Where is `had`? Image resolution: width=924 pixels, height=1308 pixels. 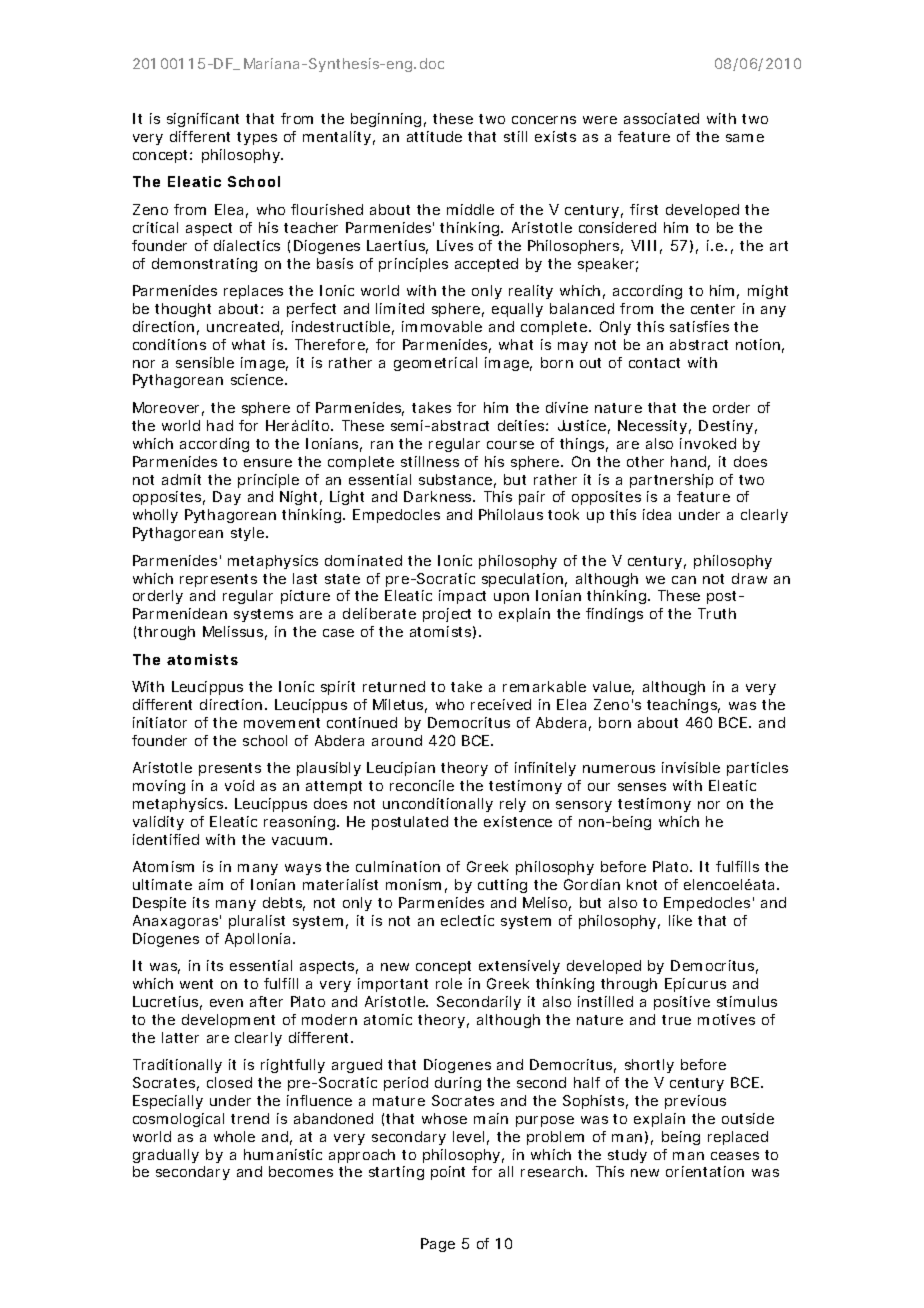
had is located at coordinates (220, 425).
